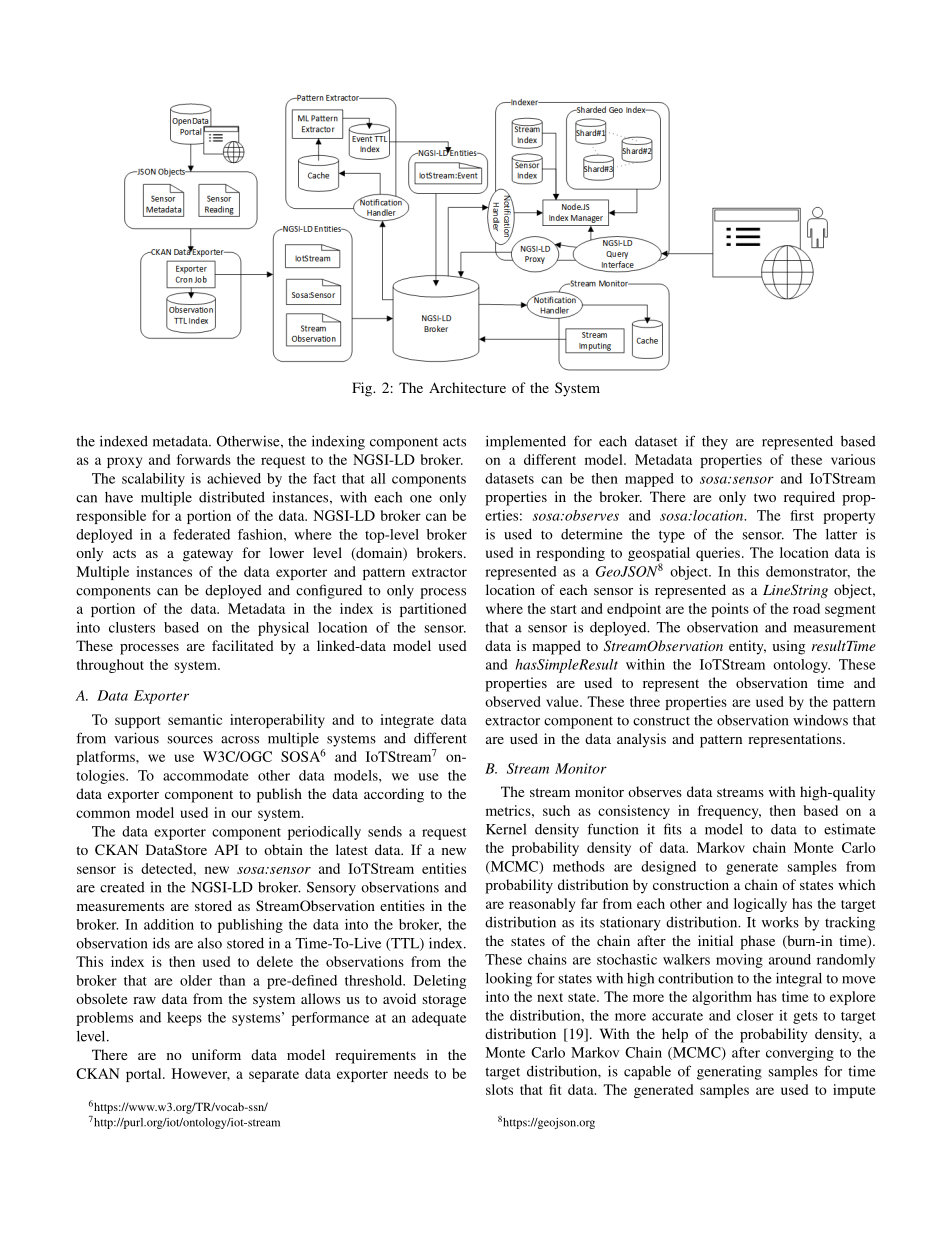 The image size is (952, 1233). What do you see at coordinates (204, 459) in the image?
I see `forwards` at bounding box center [204, 459].
